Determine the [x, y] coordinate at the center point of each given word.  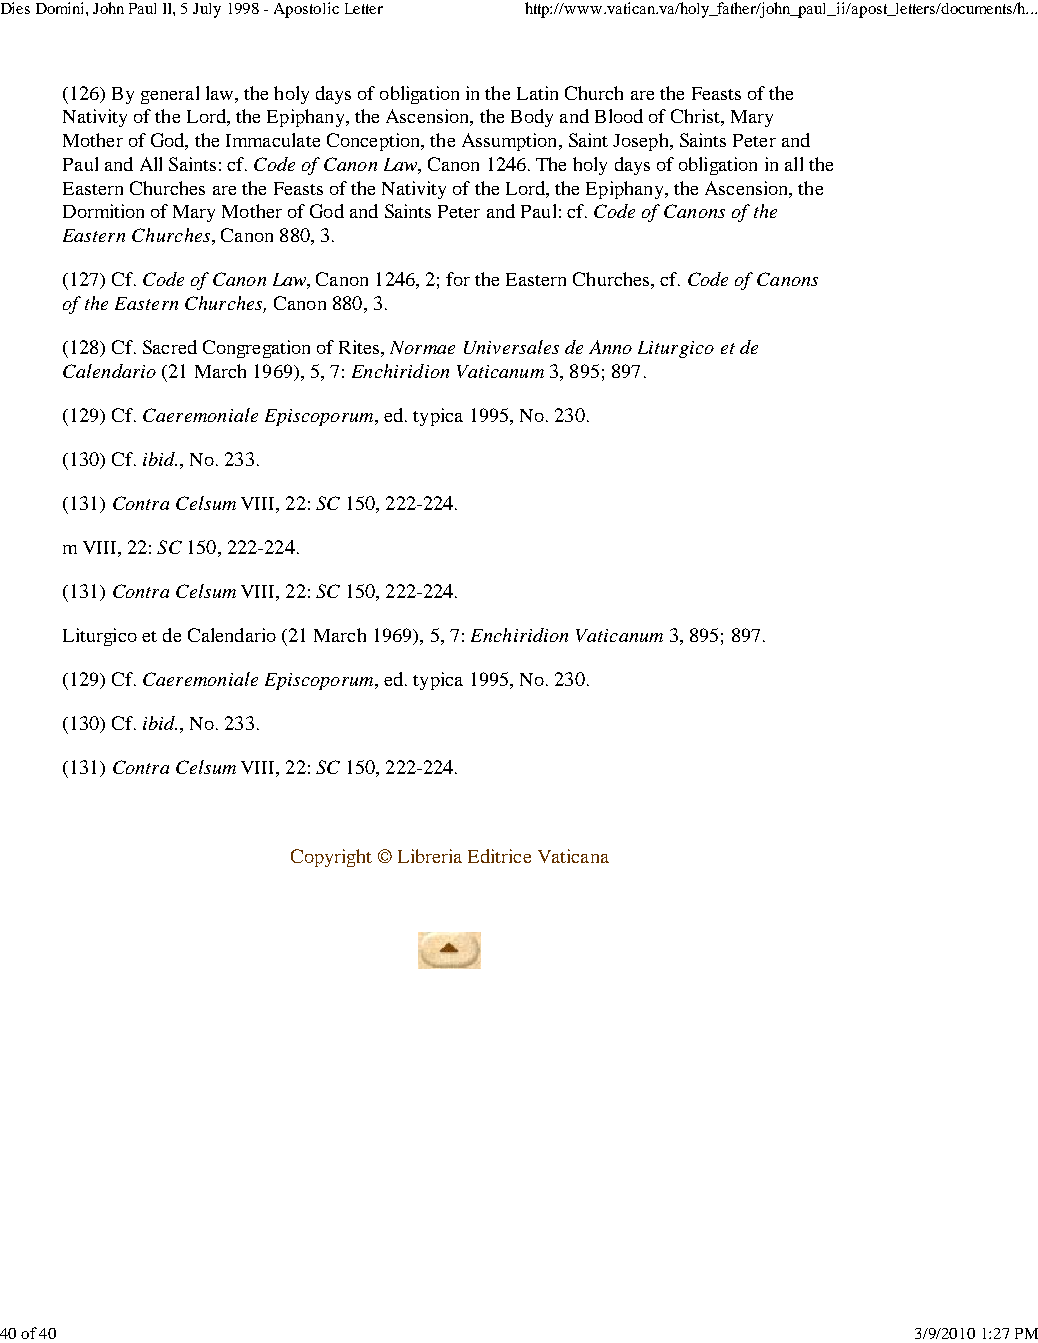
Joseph [642, 142]
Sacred [170, 347]
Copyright [331, 858]
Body [532, 118]
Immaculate [273, 140]
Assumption [511, 142]
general [170, 95]
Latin [537, 93]
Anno [610, 347]
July [207, 10]
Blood [619, 116]
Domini [61, 8]
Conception [374, 142]
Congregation [256, 349]
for [458, 279]
